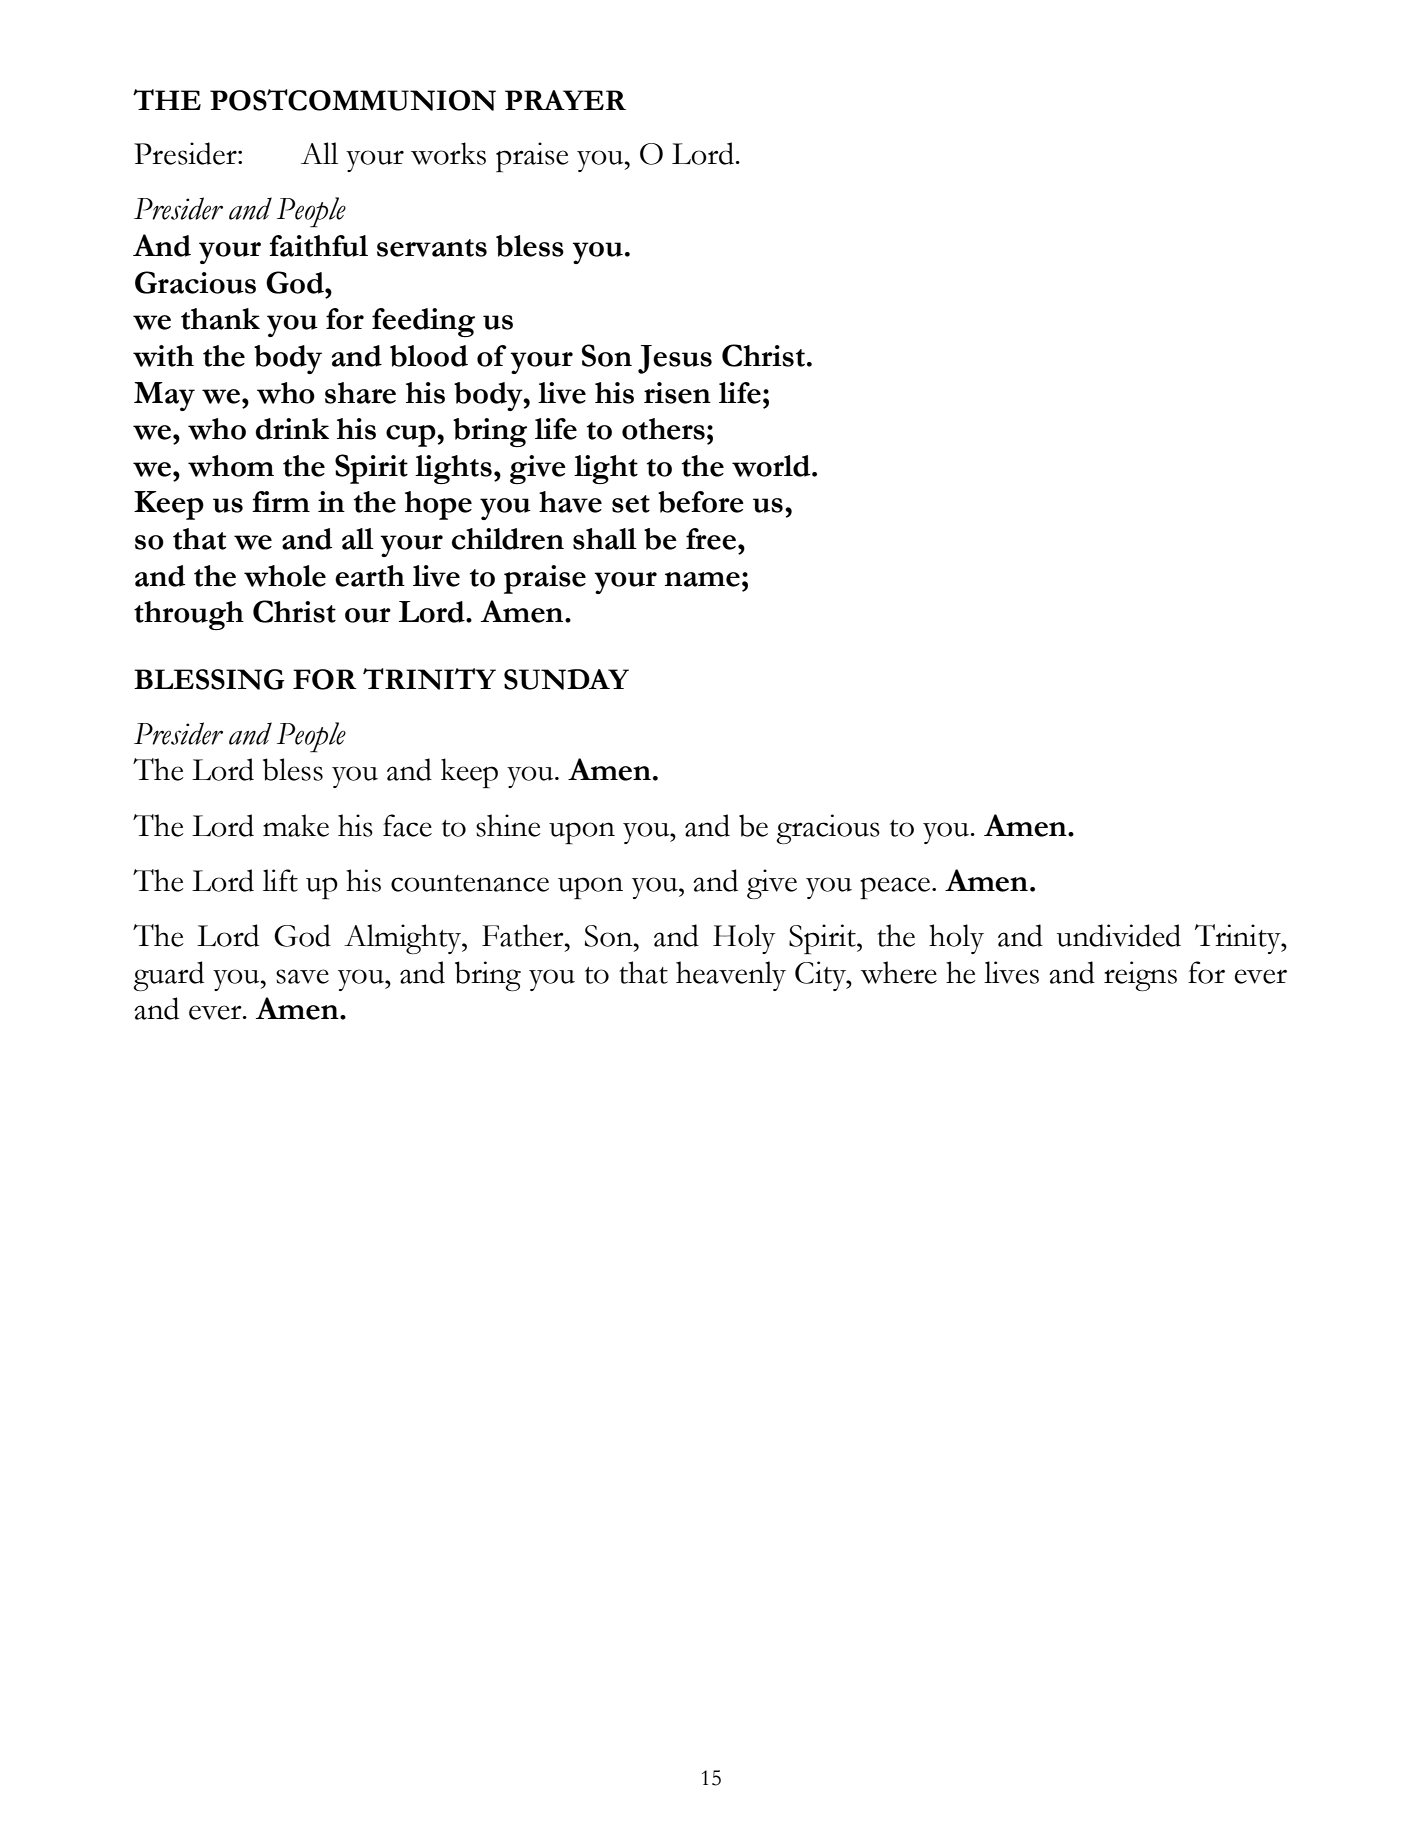 The image size is (1422, 1841). Describe the element at coordinates (220, 319) in the screenshot. I see `thank` at that location.
